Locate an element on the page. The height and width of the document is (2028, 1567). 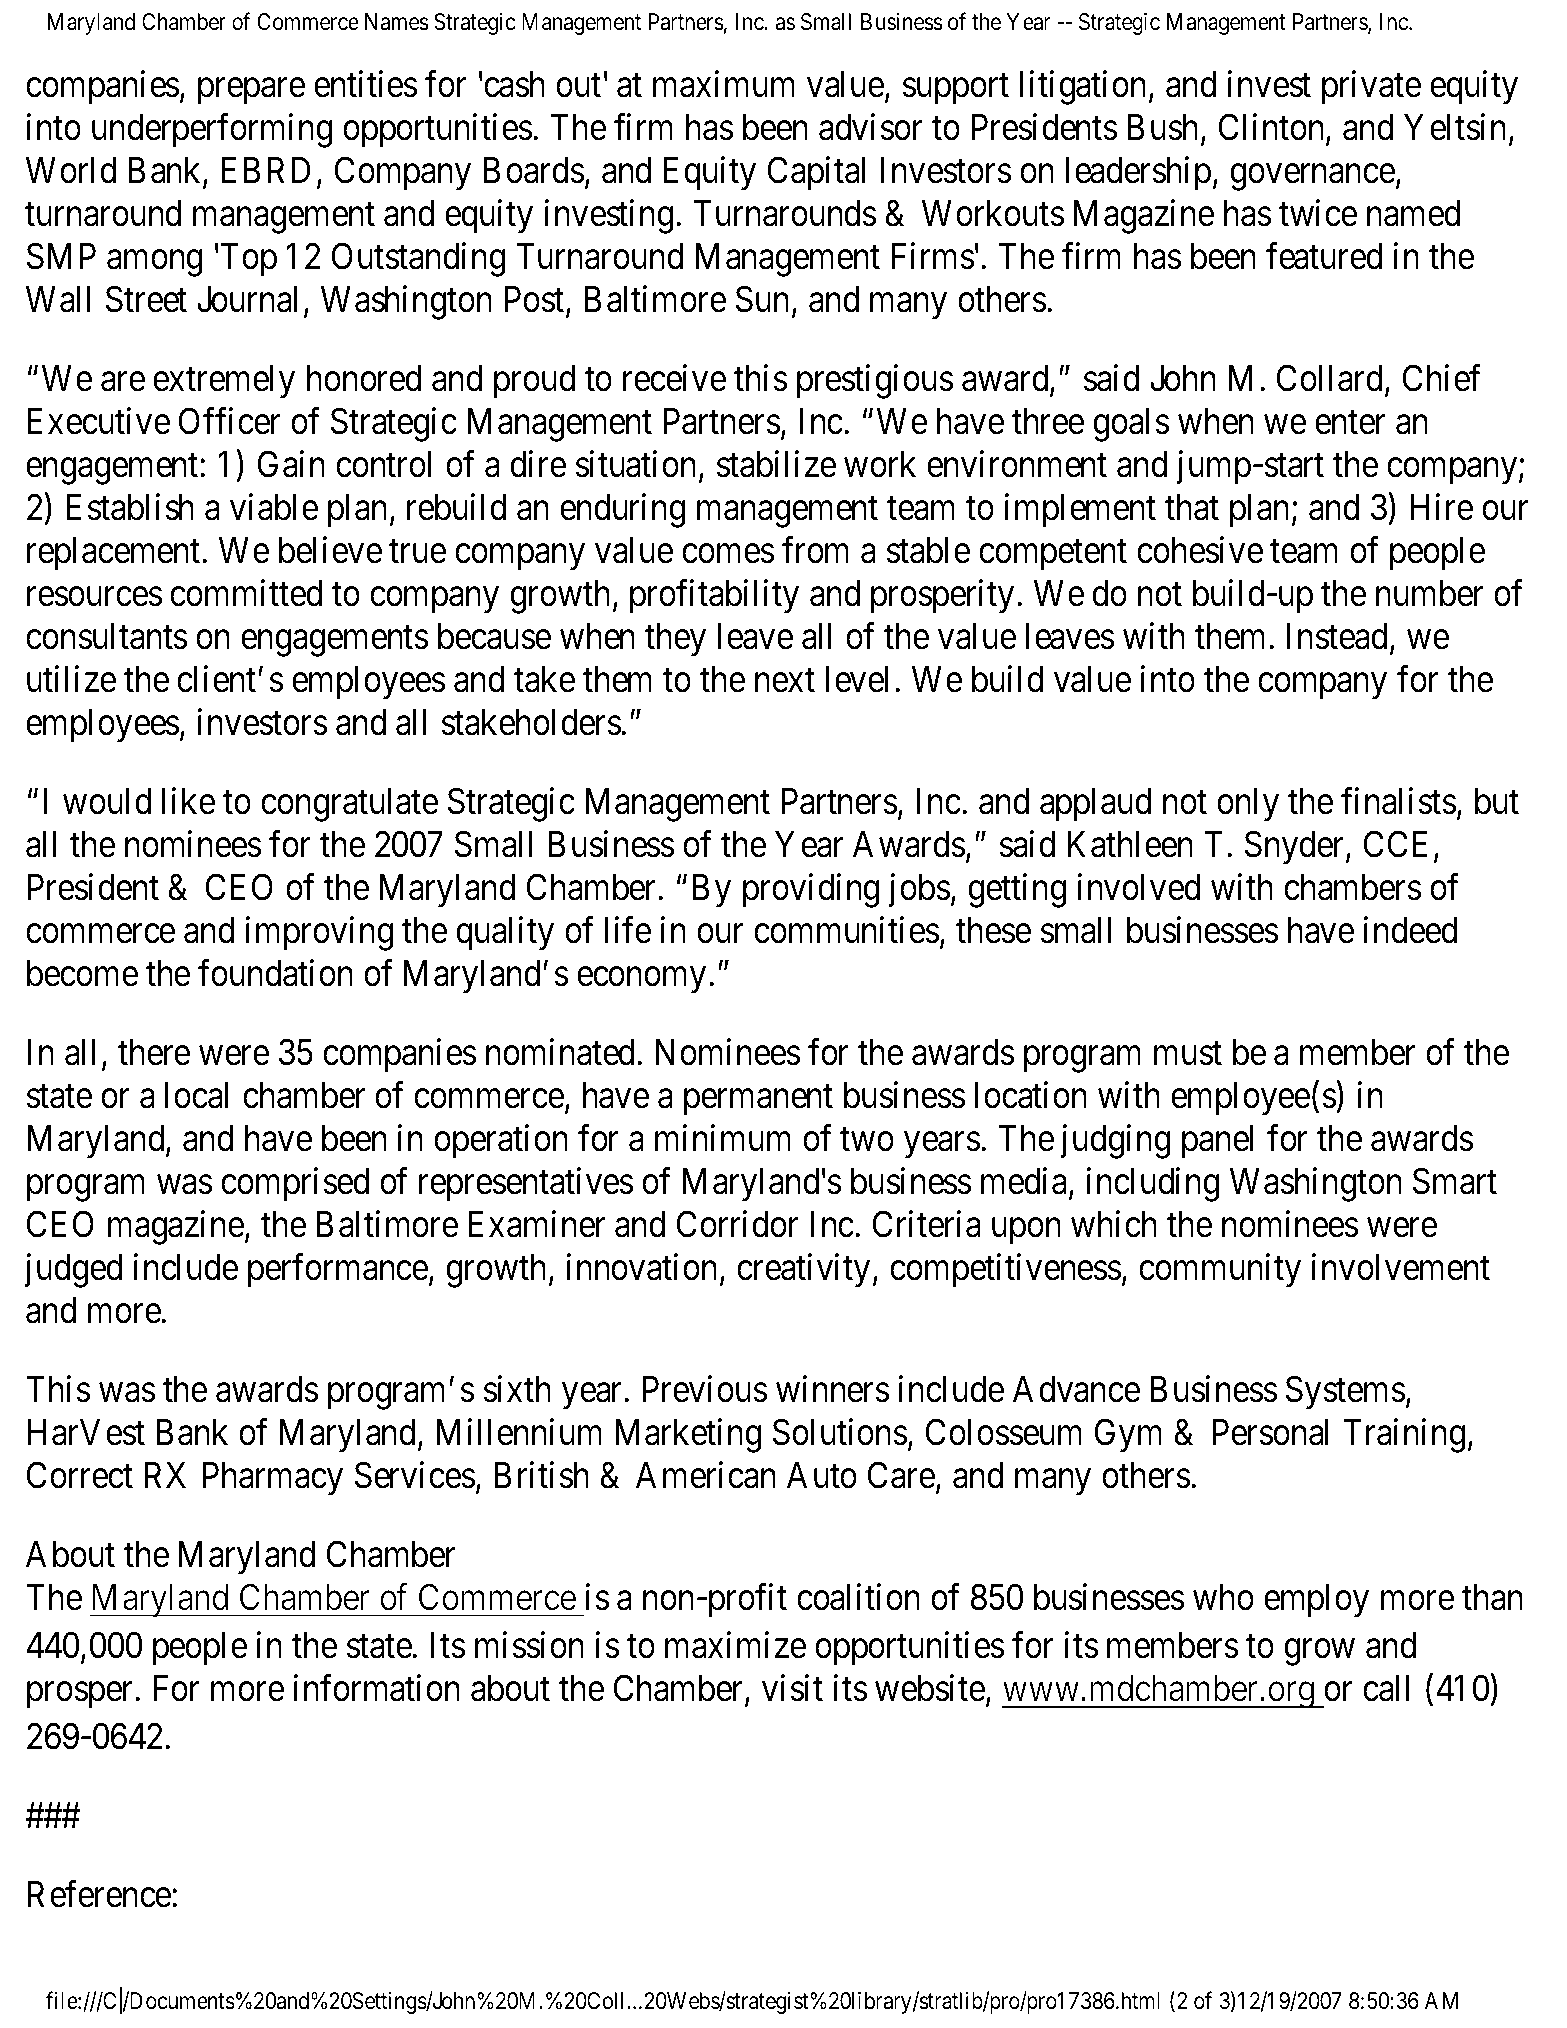
Auto is located at coordinates (822, 1475).
